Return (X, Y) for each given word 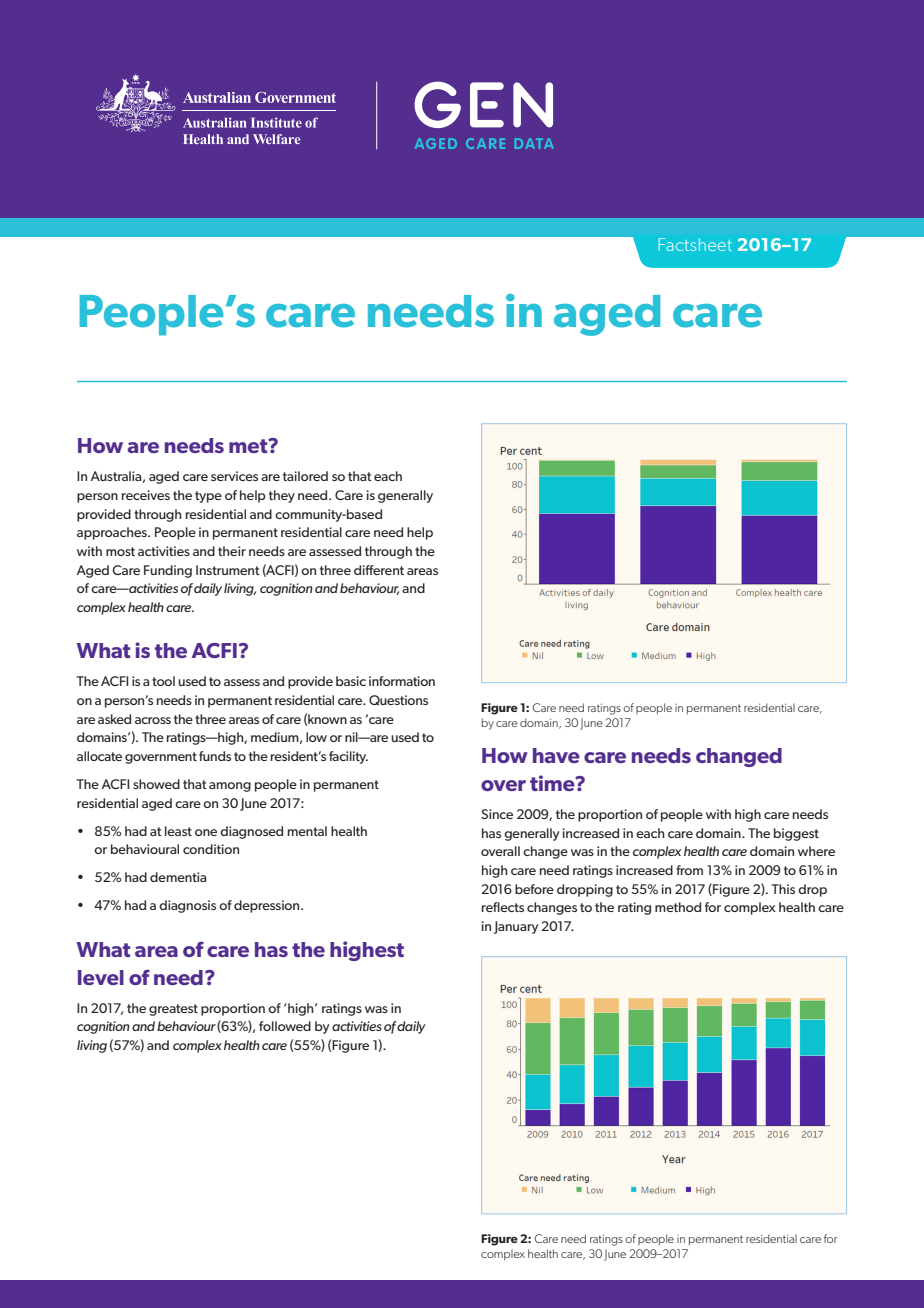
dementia (178, 877)
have (556, 755)
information (402, 681)
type (208, 497)
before (534, 889)
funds (215, 756)
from (689, 870)
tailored (305, 476)
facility (348, 757)
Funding (168, 571)
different (379, 570)
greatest (173, 1010)
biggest (796, 834)
